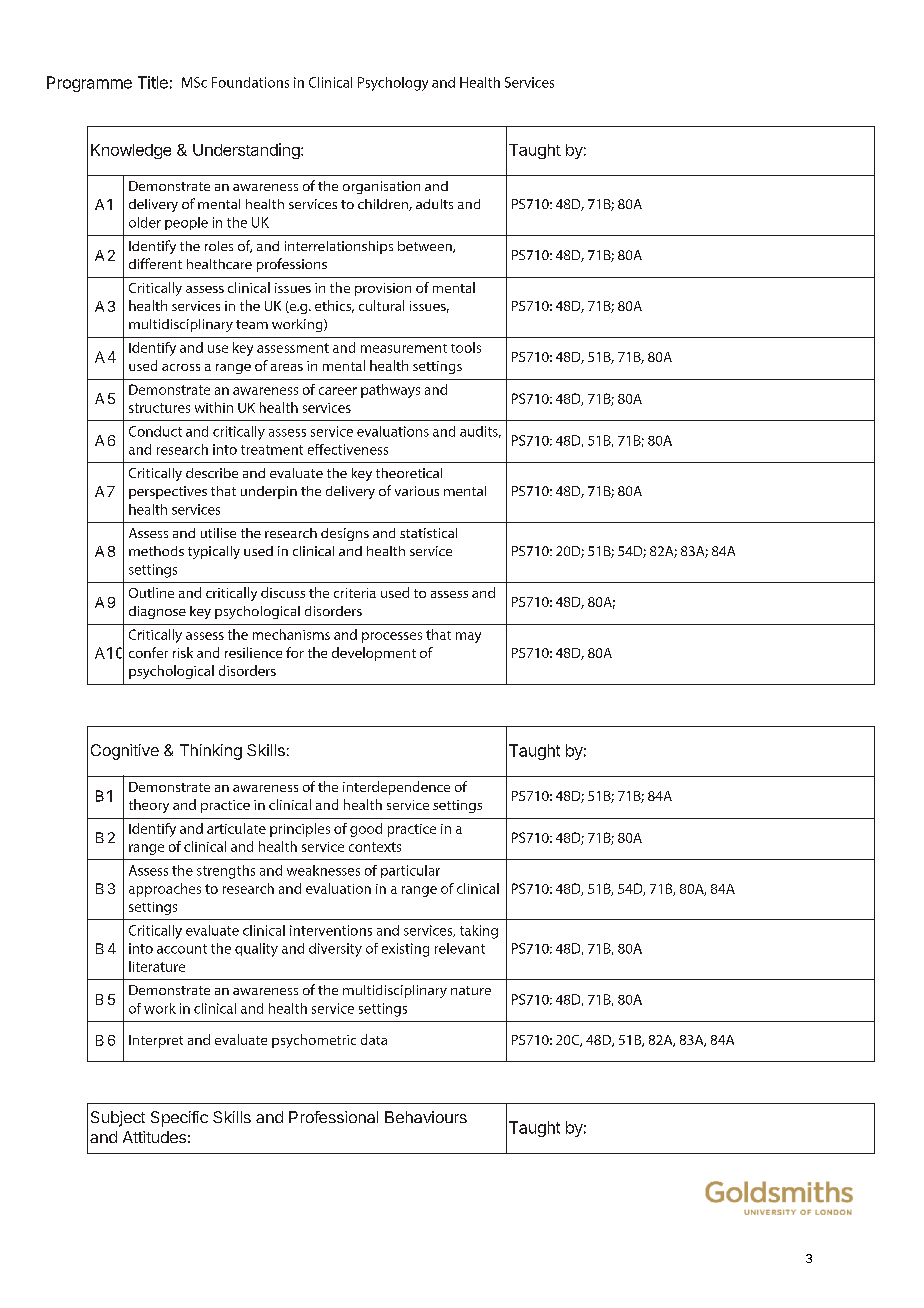 Image resolution: width=924 pixels, height=1308 pixels. What do you see at coordinates (333, 1117) in the screenshot?
I see `Professional` at bounding box center [333, 1117].
